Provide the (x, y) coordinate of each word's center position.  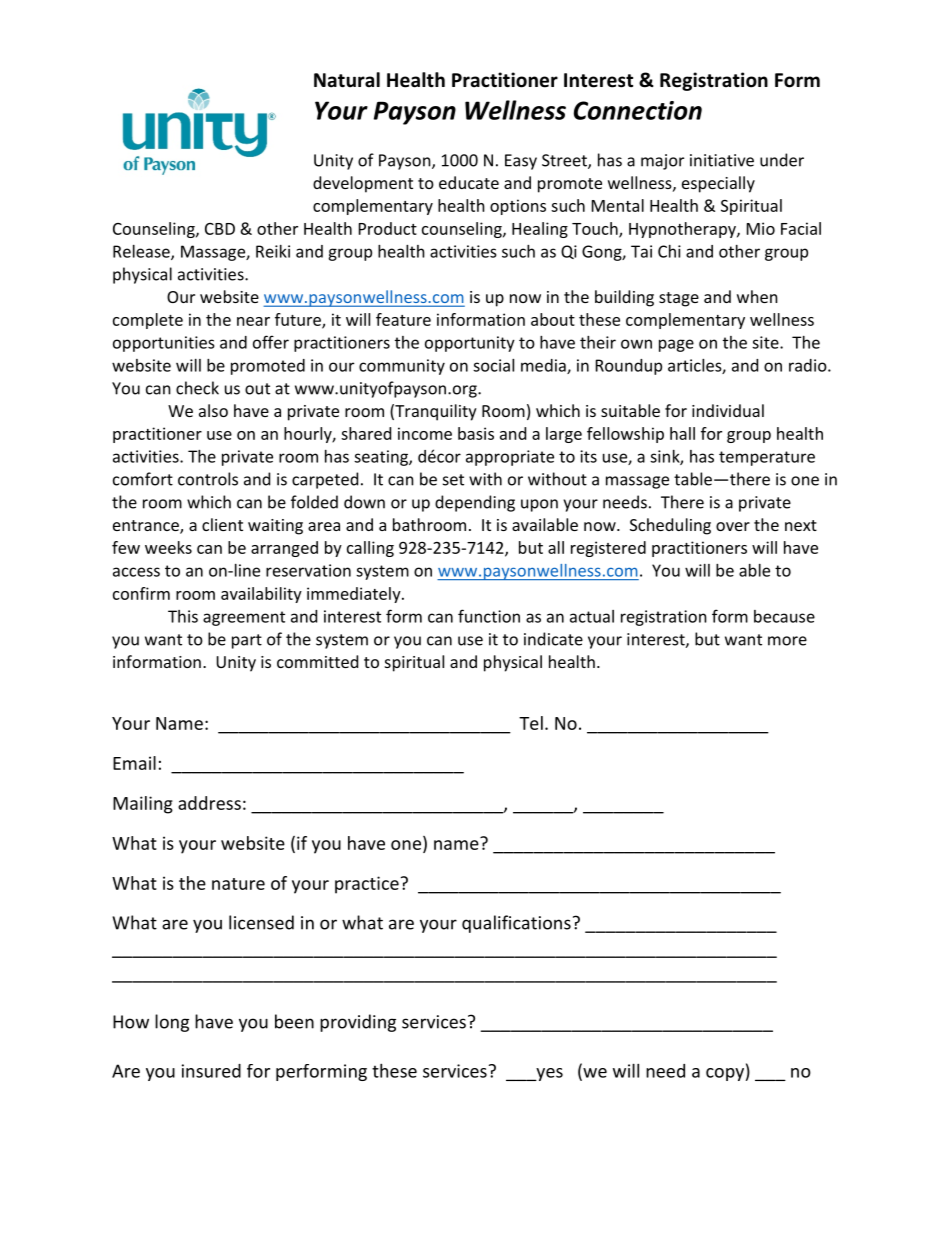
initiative (722, 160)
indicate (553, 639)
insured (211, 1071)
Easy (521, 162)
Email (134, 763)
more (787, 641)
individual (728, 410)
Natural (347, 80)
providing (358, 1023)
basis (476, 433)
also (213, 410)
